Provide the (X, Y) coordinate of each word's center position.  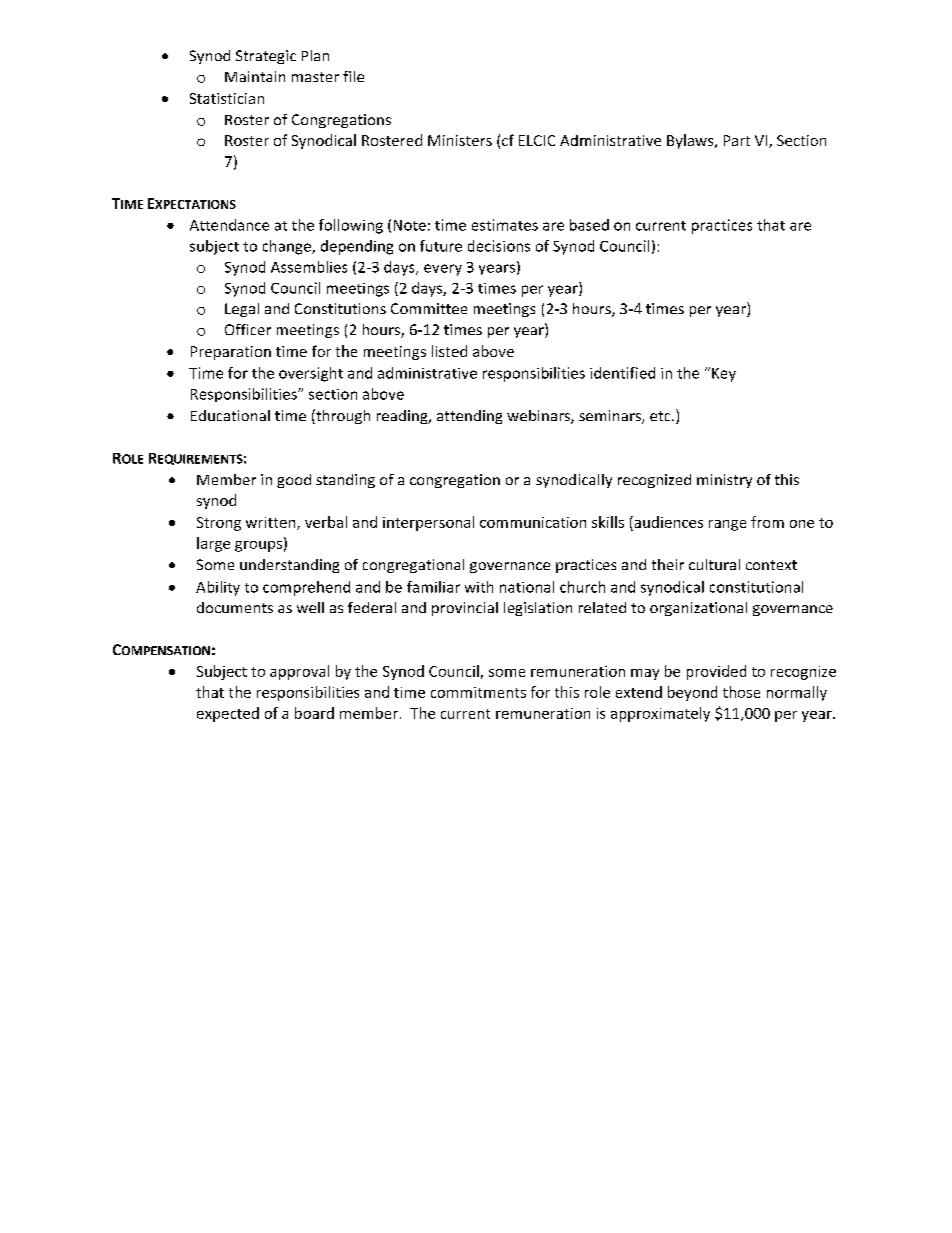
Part (737, 140)
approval (299, 672)
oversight (311, 374)
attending (469, 417)
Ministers (460, 140)
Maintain (255, 76)
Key (724, 375)
